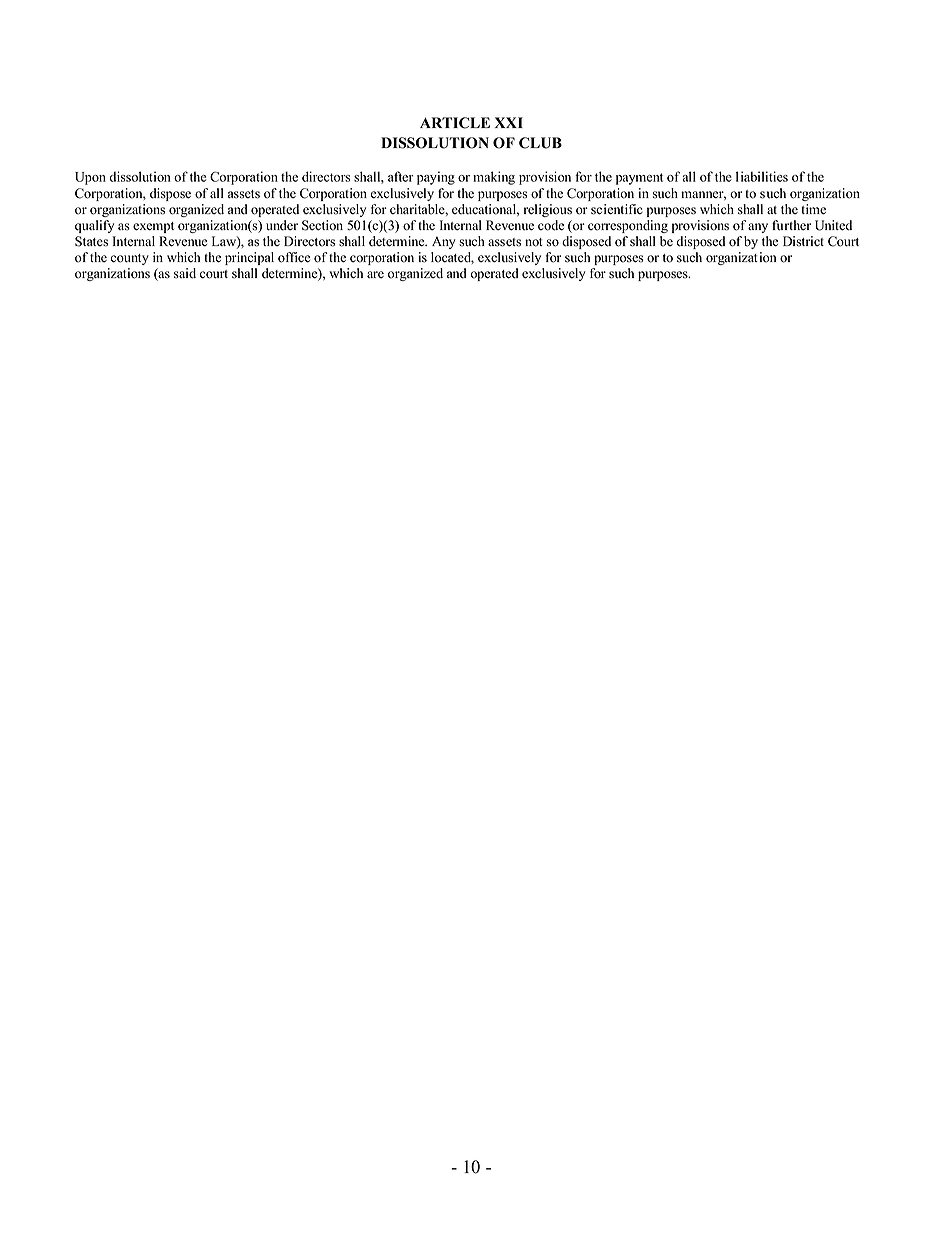 The image size is (952, 1233). I want to click on said, so click(185, 273).
